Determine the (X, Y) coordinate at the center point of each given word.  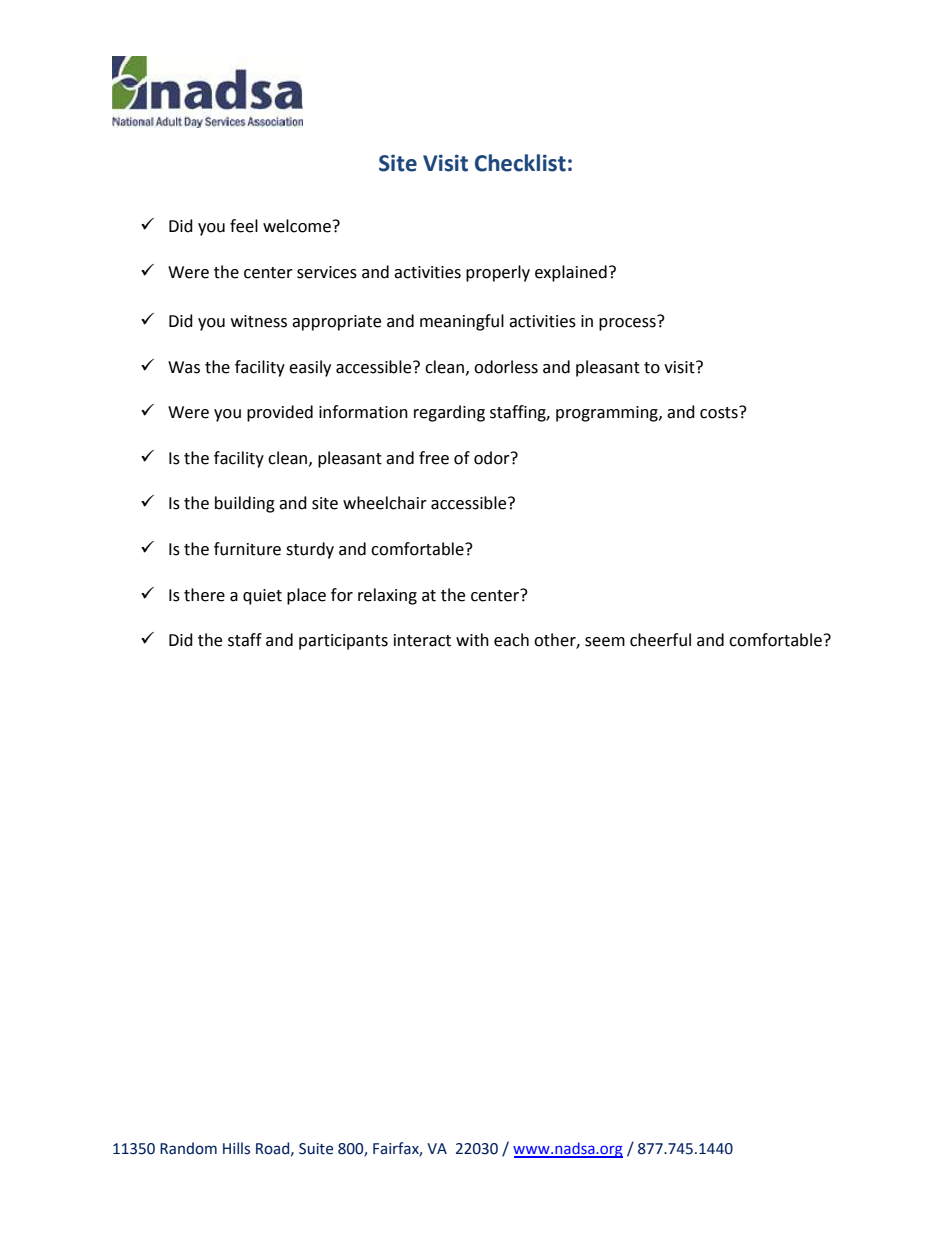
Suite (316, 1149)
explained (571, 273)
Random (188, 1148)
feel (244, 226)
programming (608, 414)
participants (343, 642)
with (472, 640)
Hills (236, 1148)
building (245, 504)
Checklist (520, 163)
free (434, 458)
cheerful (660, 640)
